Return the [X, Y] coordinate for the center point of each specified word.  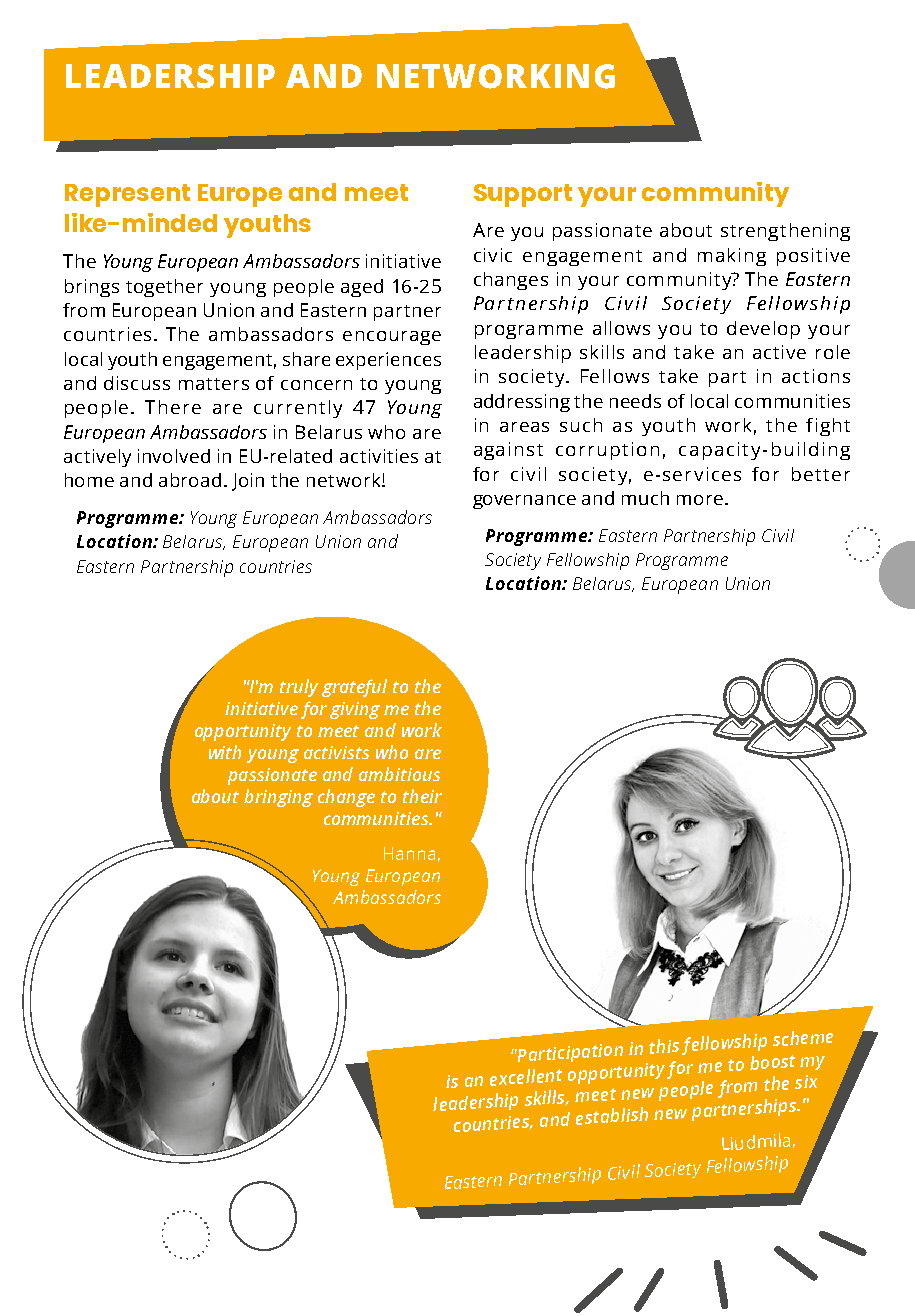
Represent [127, 195]
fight [828, 427]
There [173, 407]
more [700, 500]
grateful [354, 688]
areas [524, 427]
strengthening [785, 232]
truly [299, 688]
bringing [278, 798]
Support [523, 195]
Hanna [409, 853]
